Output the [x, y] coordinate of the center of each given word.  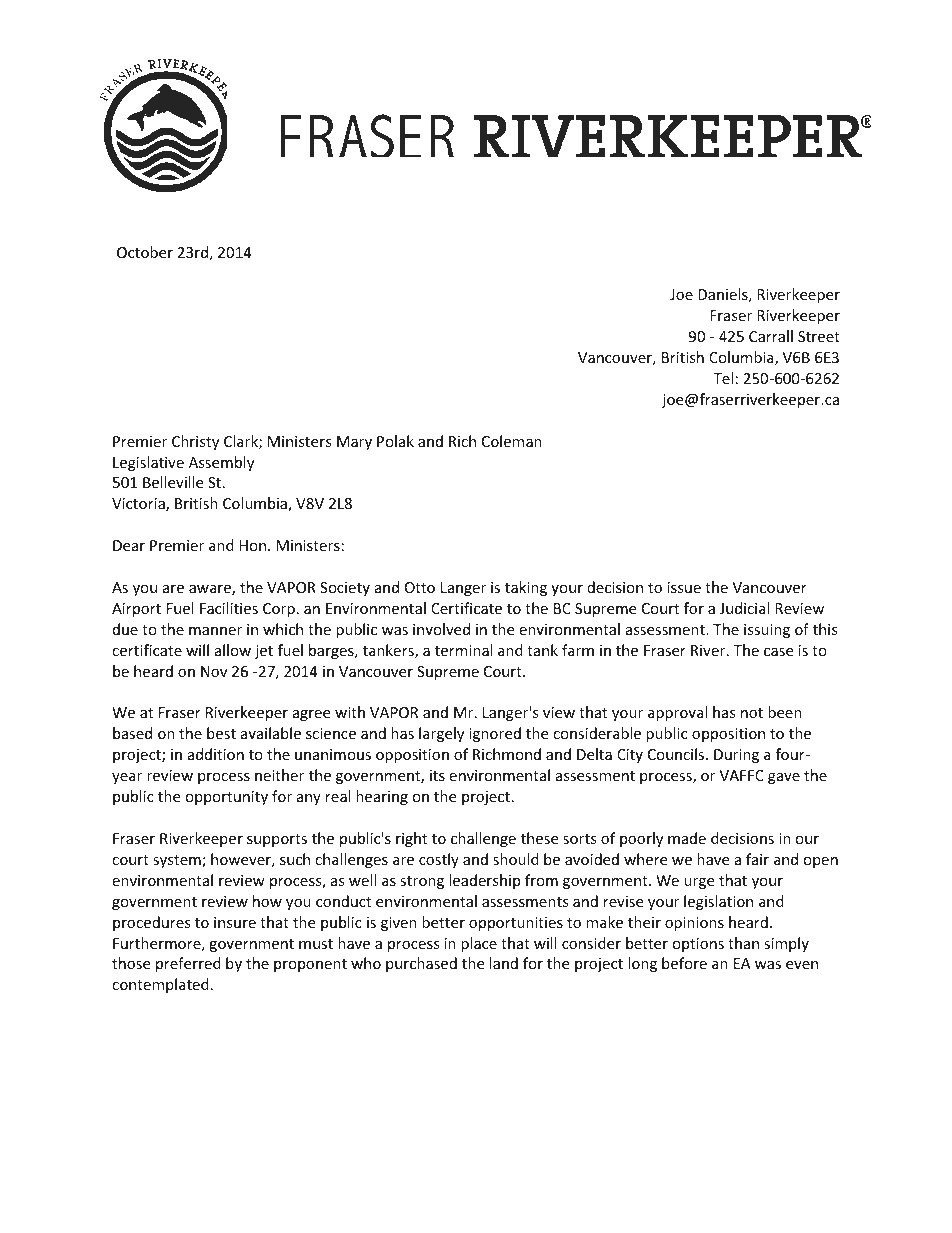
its [437, 775]
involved [441, 629]
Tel [723, 378]
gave [784, 778]
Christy [195, 442]
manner [215, 631]
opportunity [226, 798]
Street [819, 336]
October [145, 252]
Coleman [512, 441]
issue [684, 587]
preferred [188, 964]
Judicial [744, 608]
